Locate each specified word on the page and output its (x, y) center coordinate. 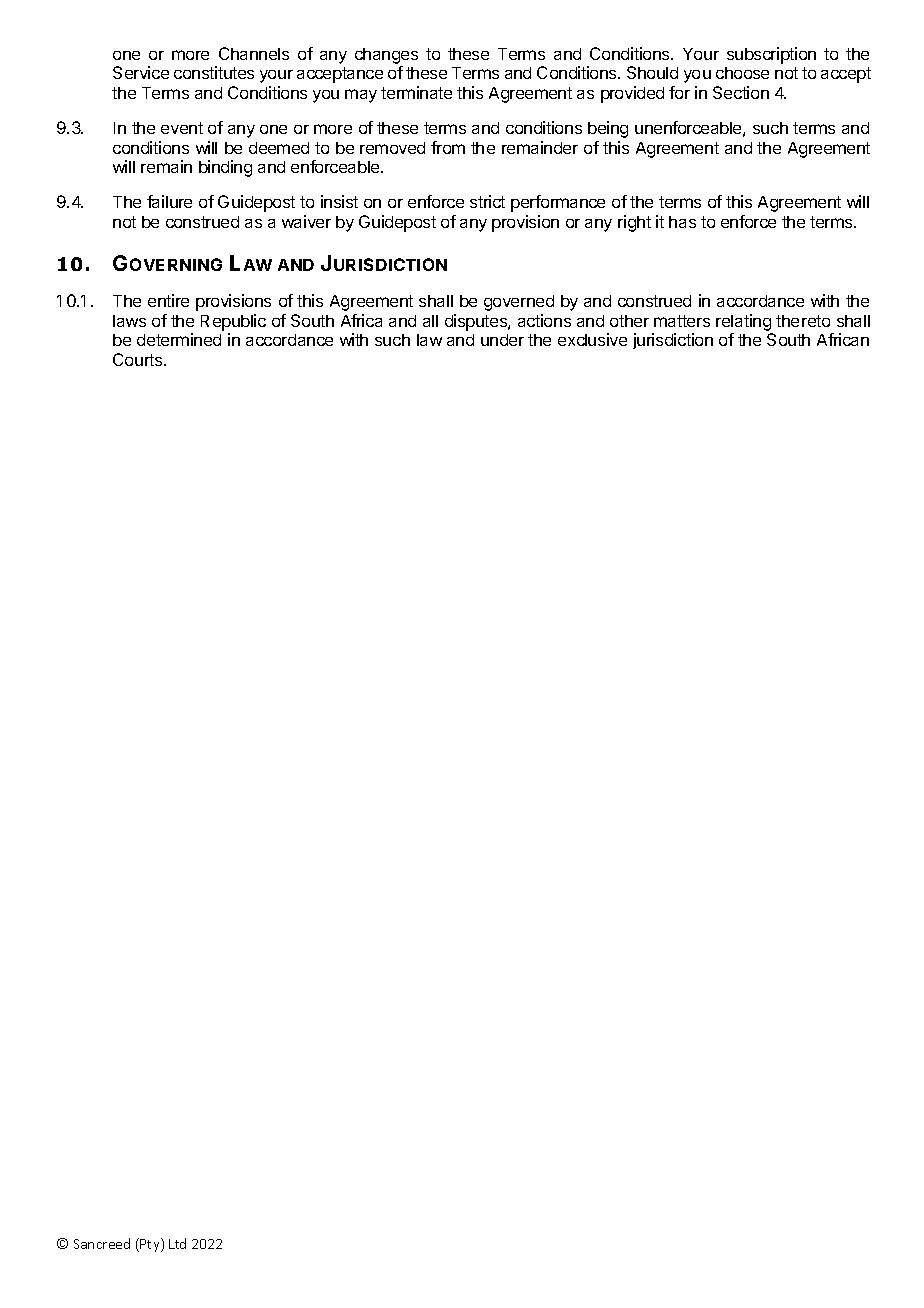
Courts (139, 359)
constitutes (214, 72)
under (502, 340)
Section (741, 92)
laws (129, 321)
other (629, 321)
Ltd (177, 1243)
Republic (233, 322)
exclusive (592, 339)
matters (682, 321)
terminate (416, 92)
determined (179, 339)
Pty (151, 1245)
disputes (477, 322)
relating (743, 322)
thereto (803, 321)
